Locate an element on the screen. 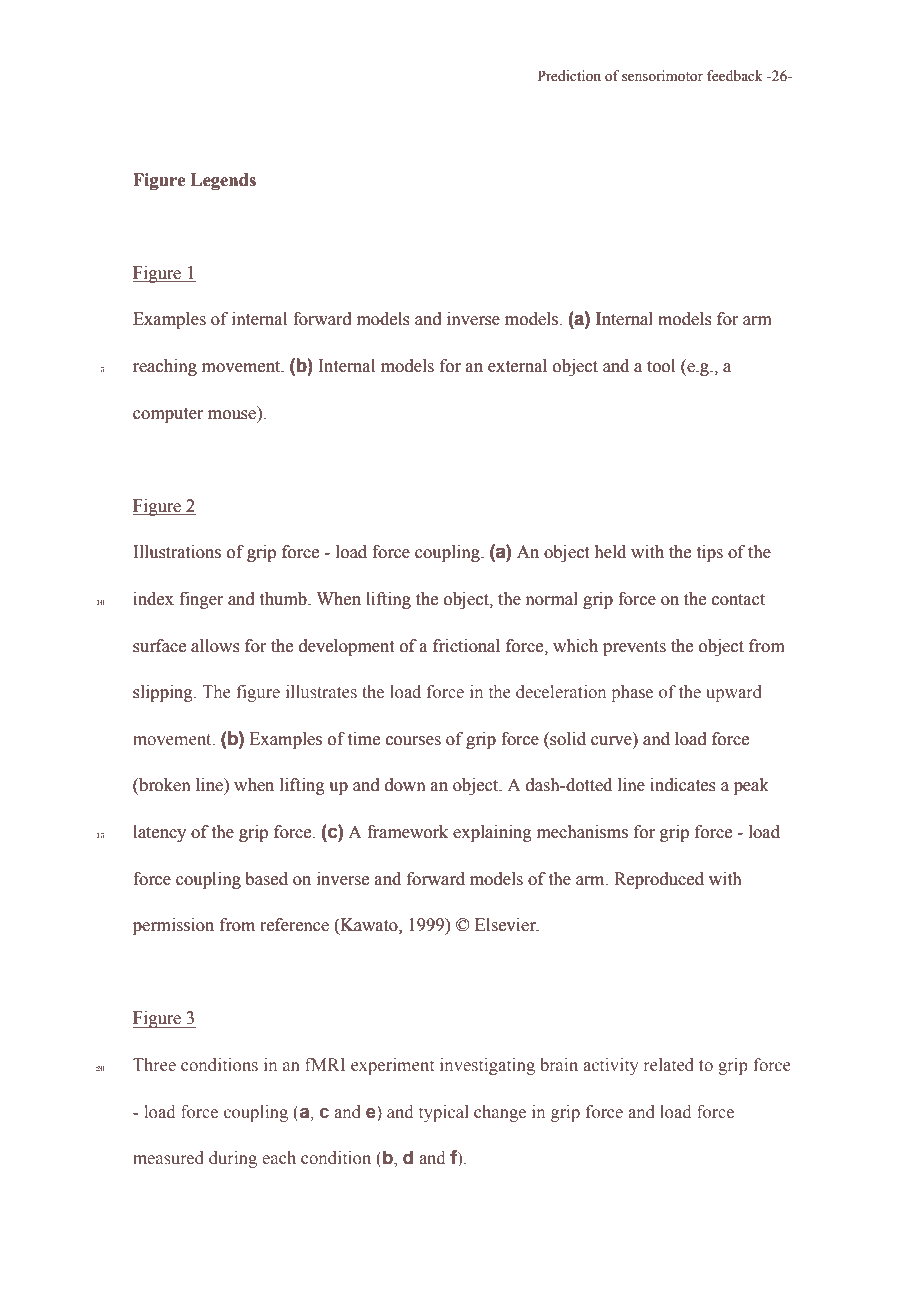 This screenshot has width=924, height=1308. Reproduced is located at coordinates (659, 880).
